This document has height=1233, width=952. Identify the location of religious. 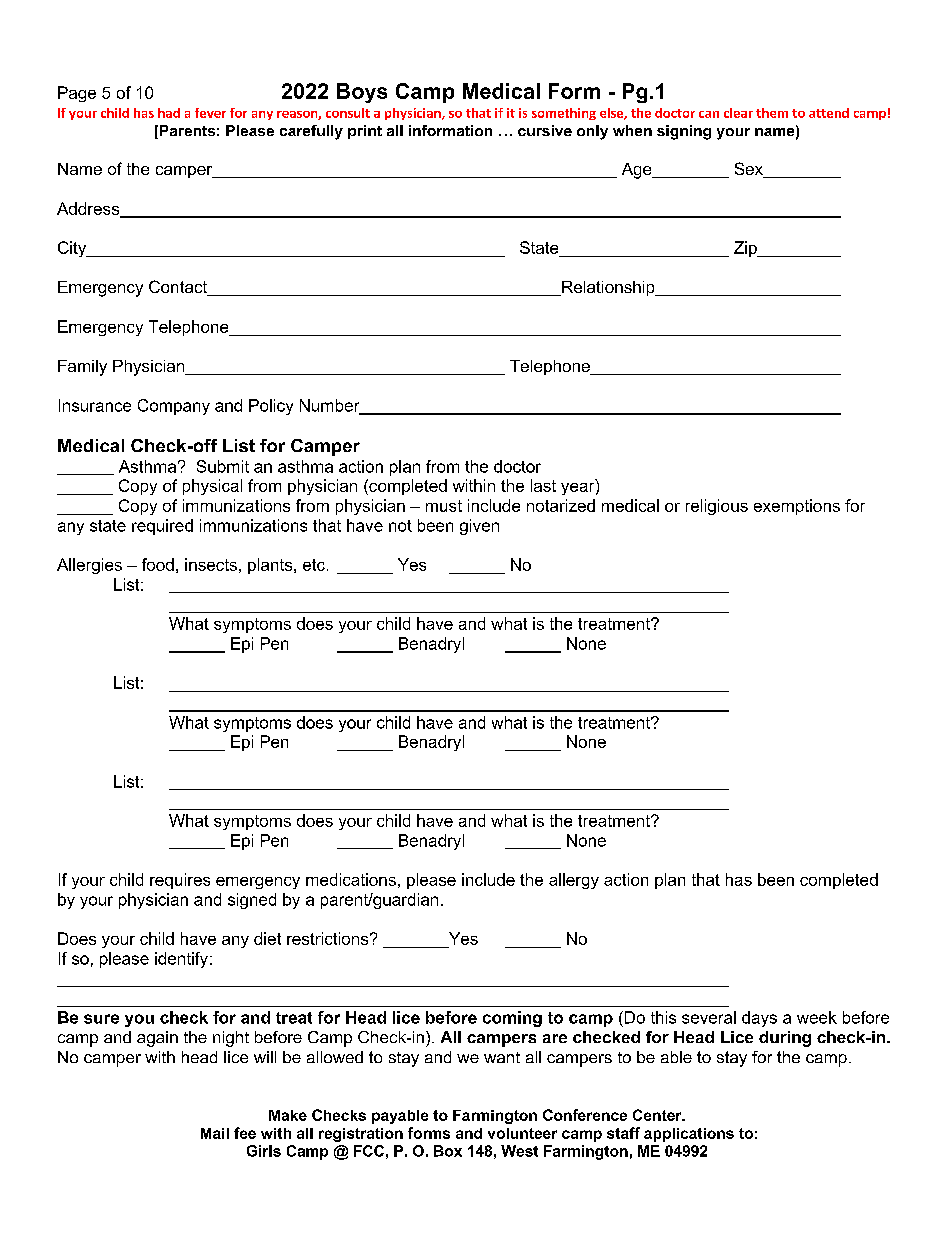
(717, 507).
